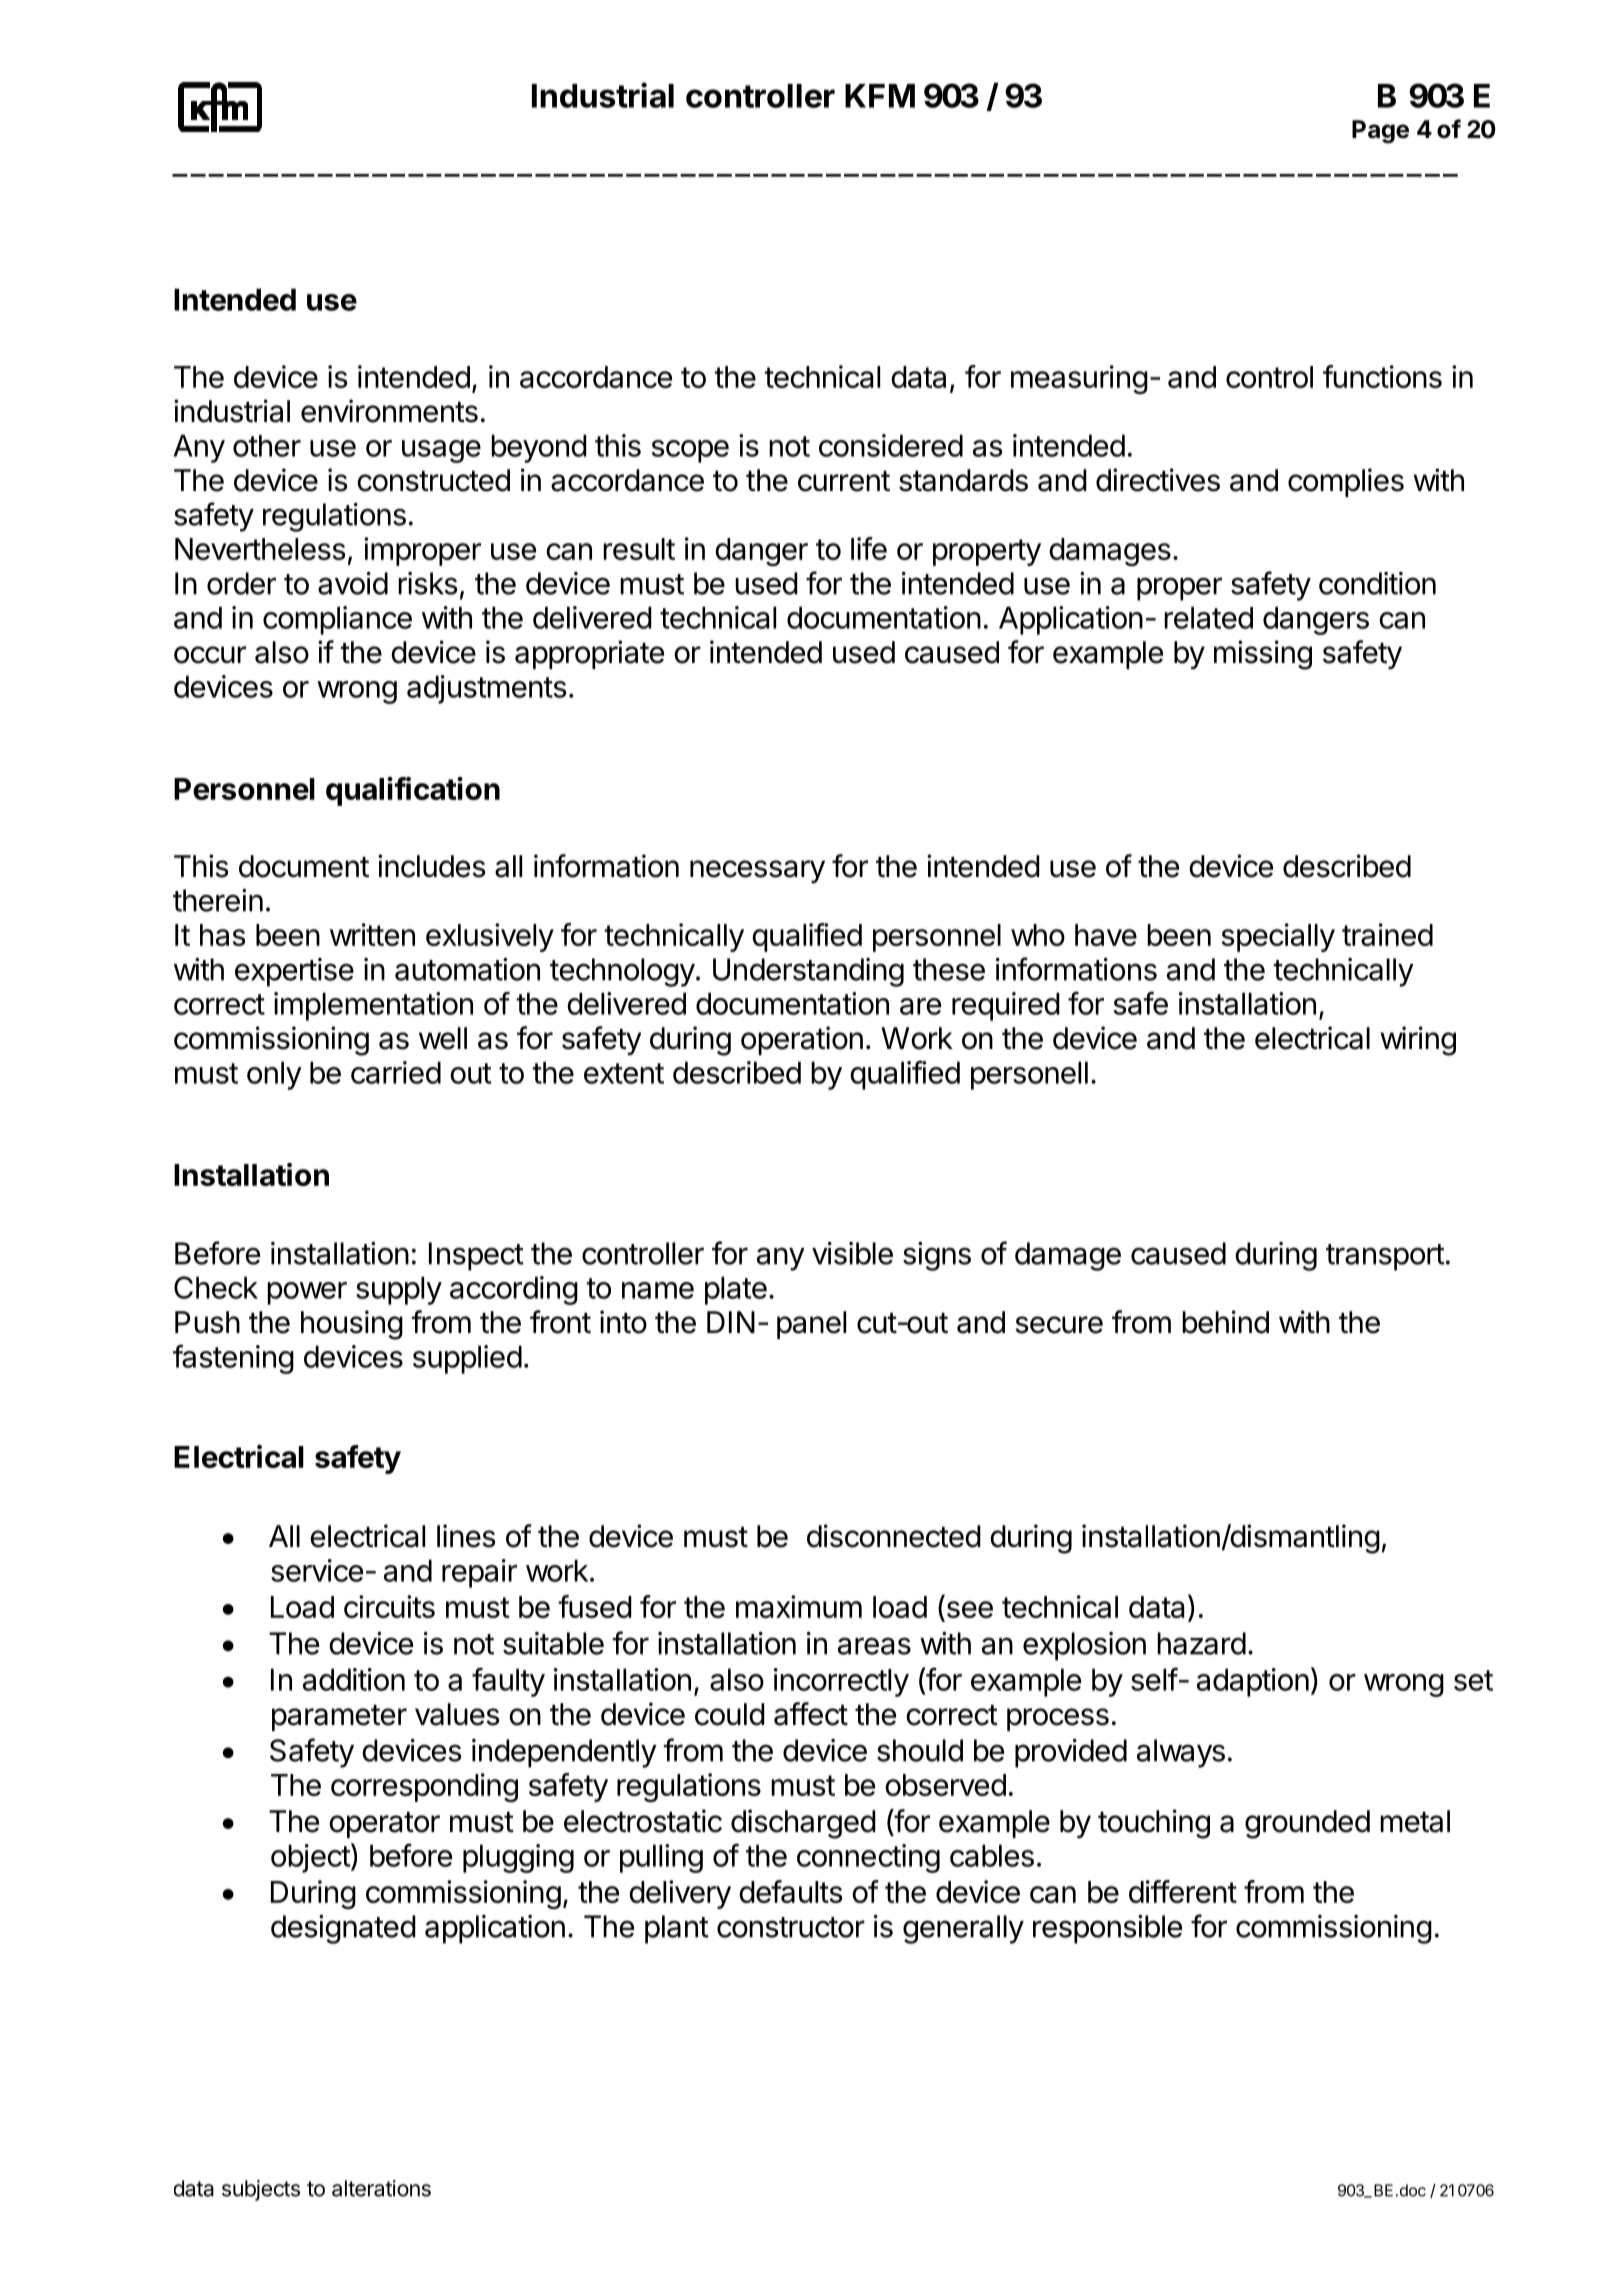 The height and width of the screenshot is (2274, 1608). What do you see at coordinates (852, 1253) in the screenshot?
I see `visible` at bounding box center [852, 1253].
